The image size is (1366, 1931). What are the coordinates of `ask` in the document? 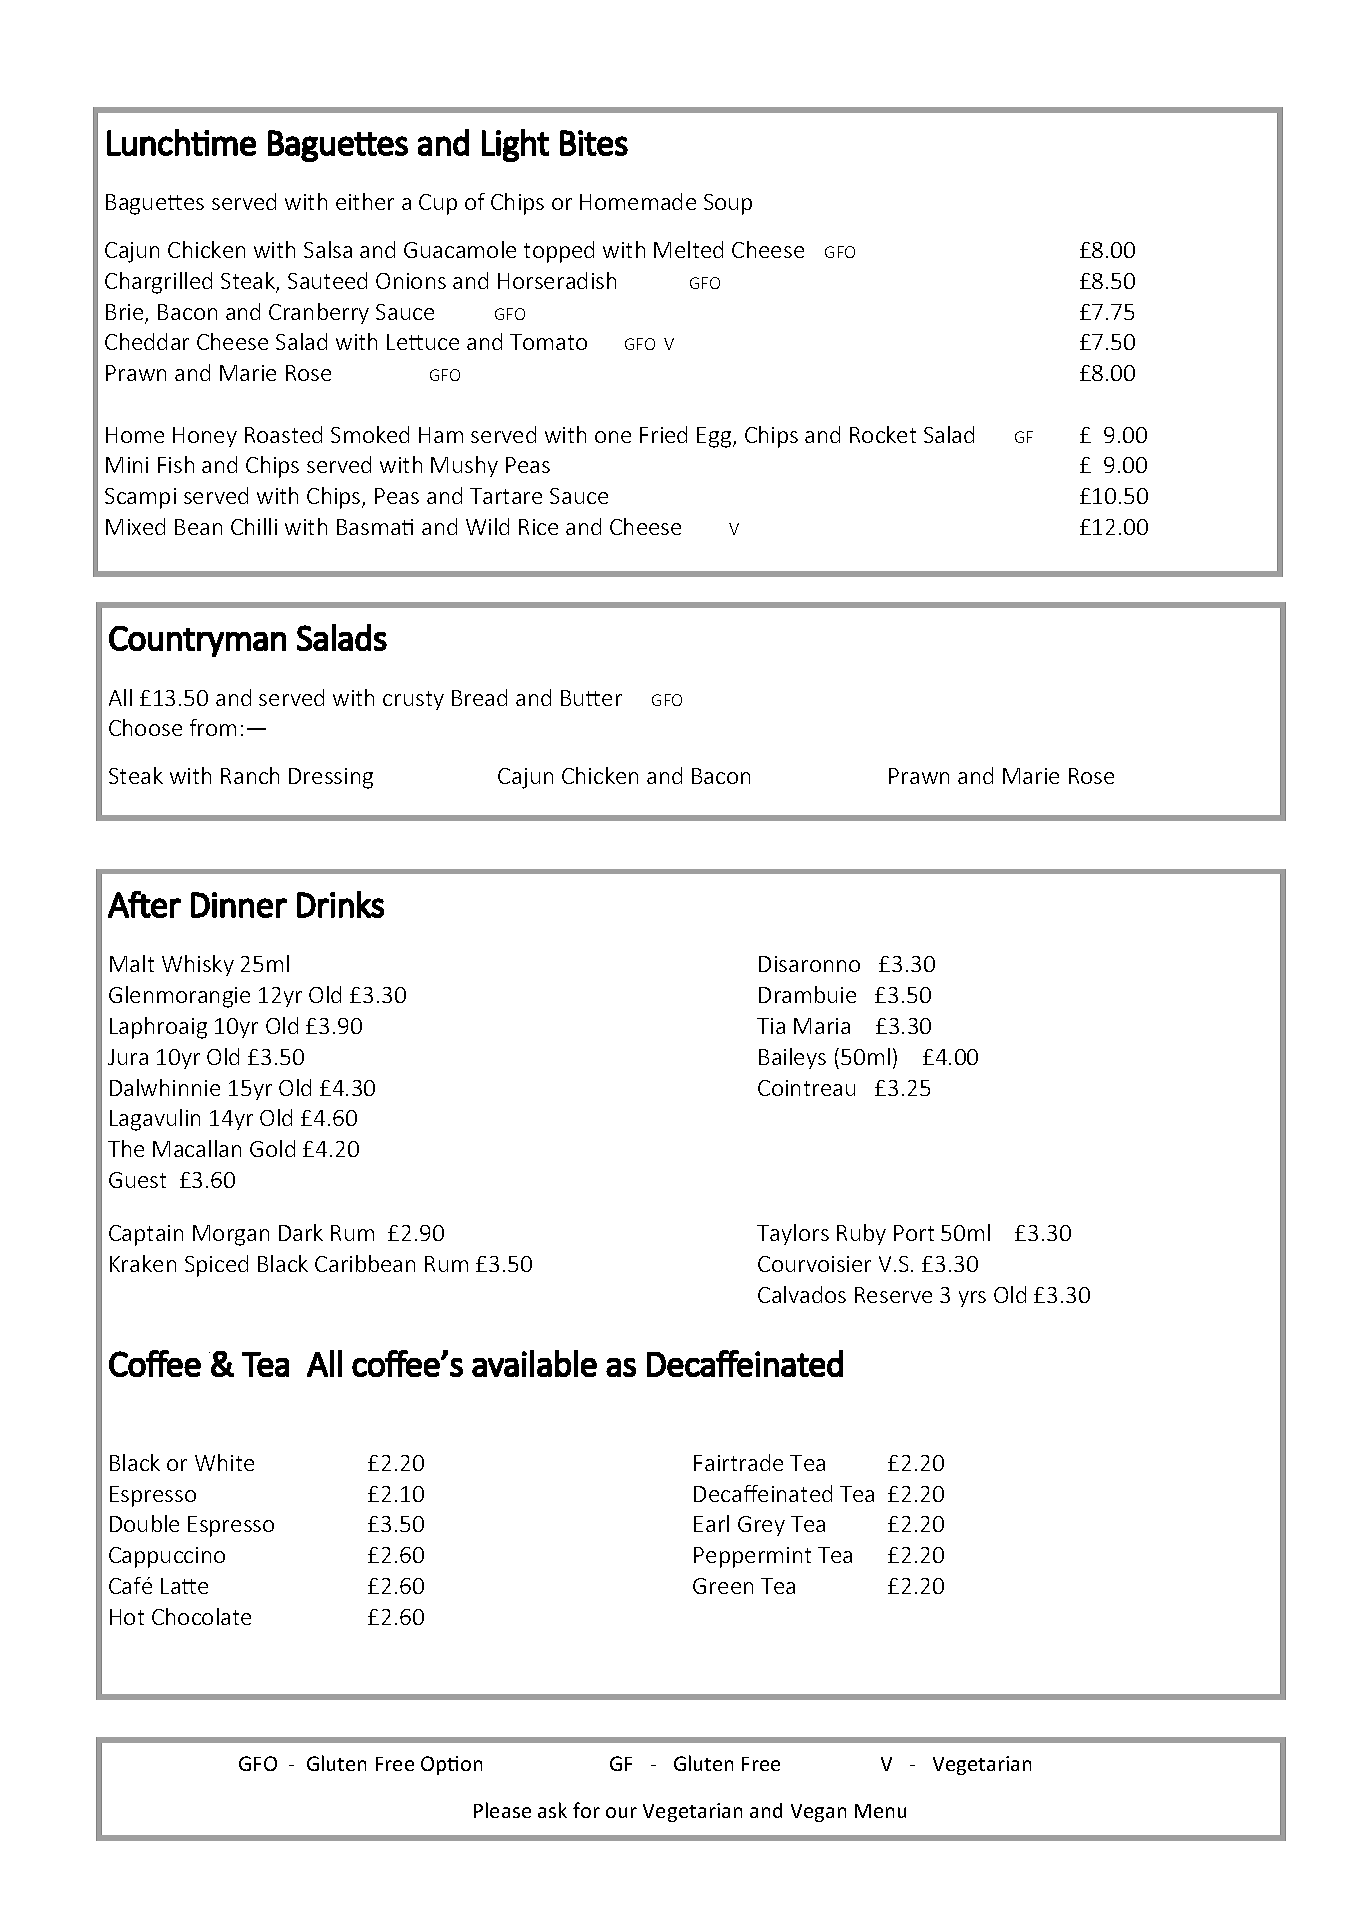 It's located at (552, 1810).
